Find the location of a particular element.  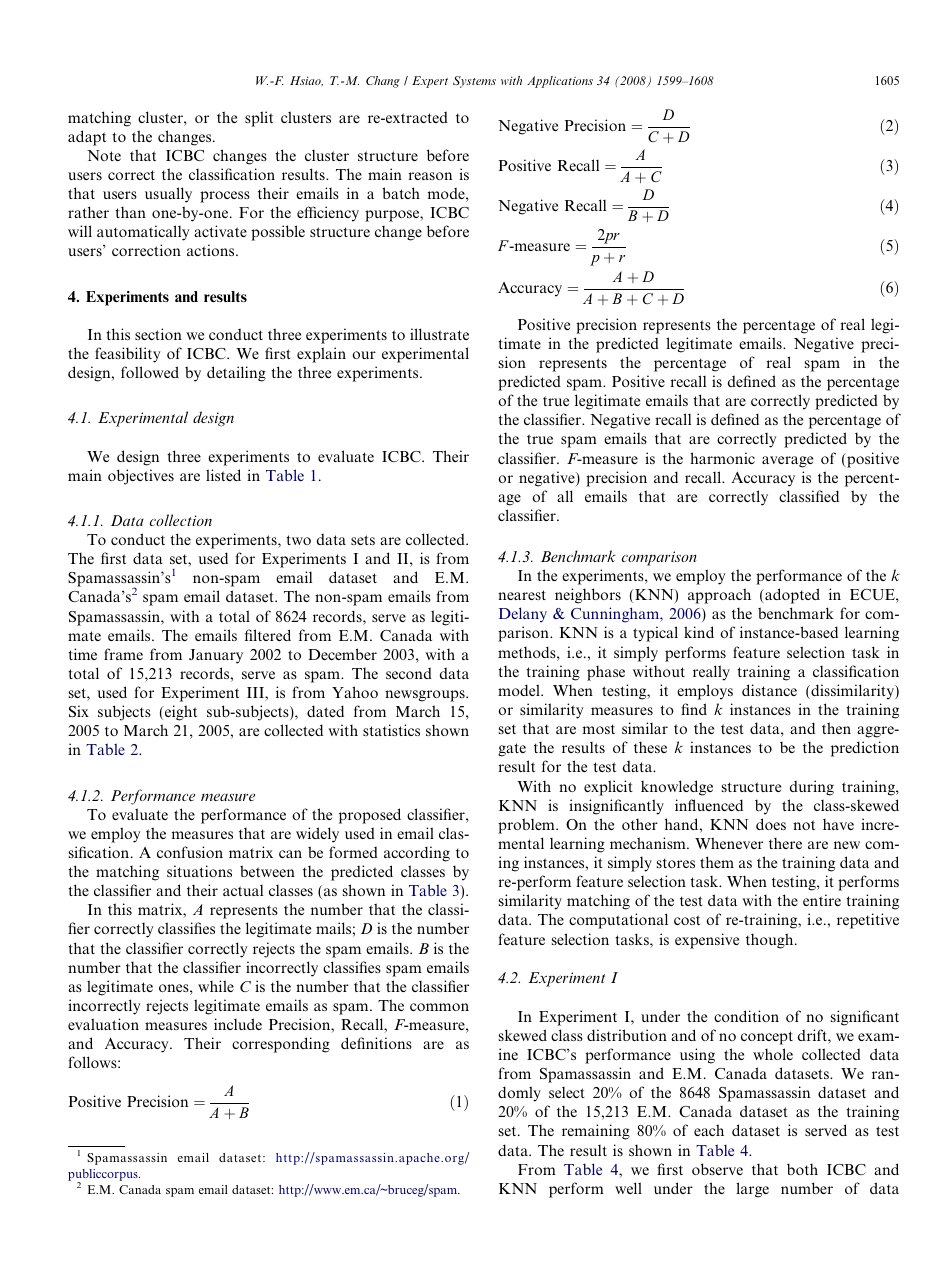

average is located at coordinates (787, 462).
